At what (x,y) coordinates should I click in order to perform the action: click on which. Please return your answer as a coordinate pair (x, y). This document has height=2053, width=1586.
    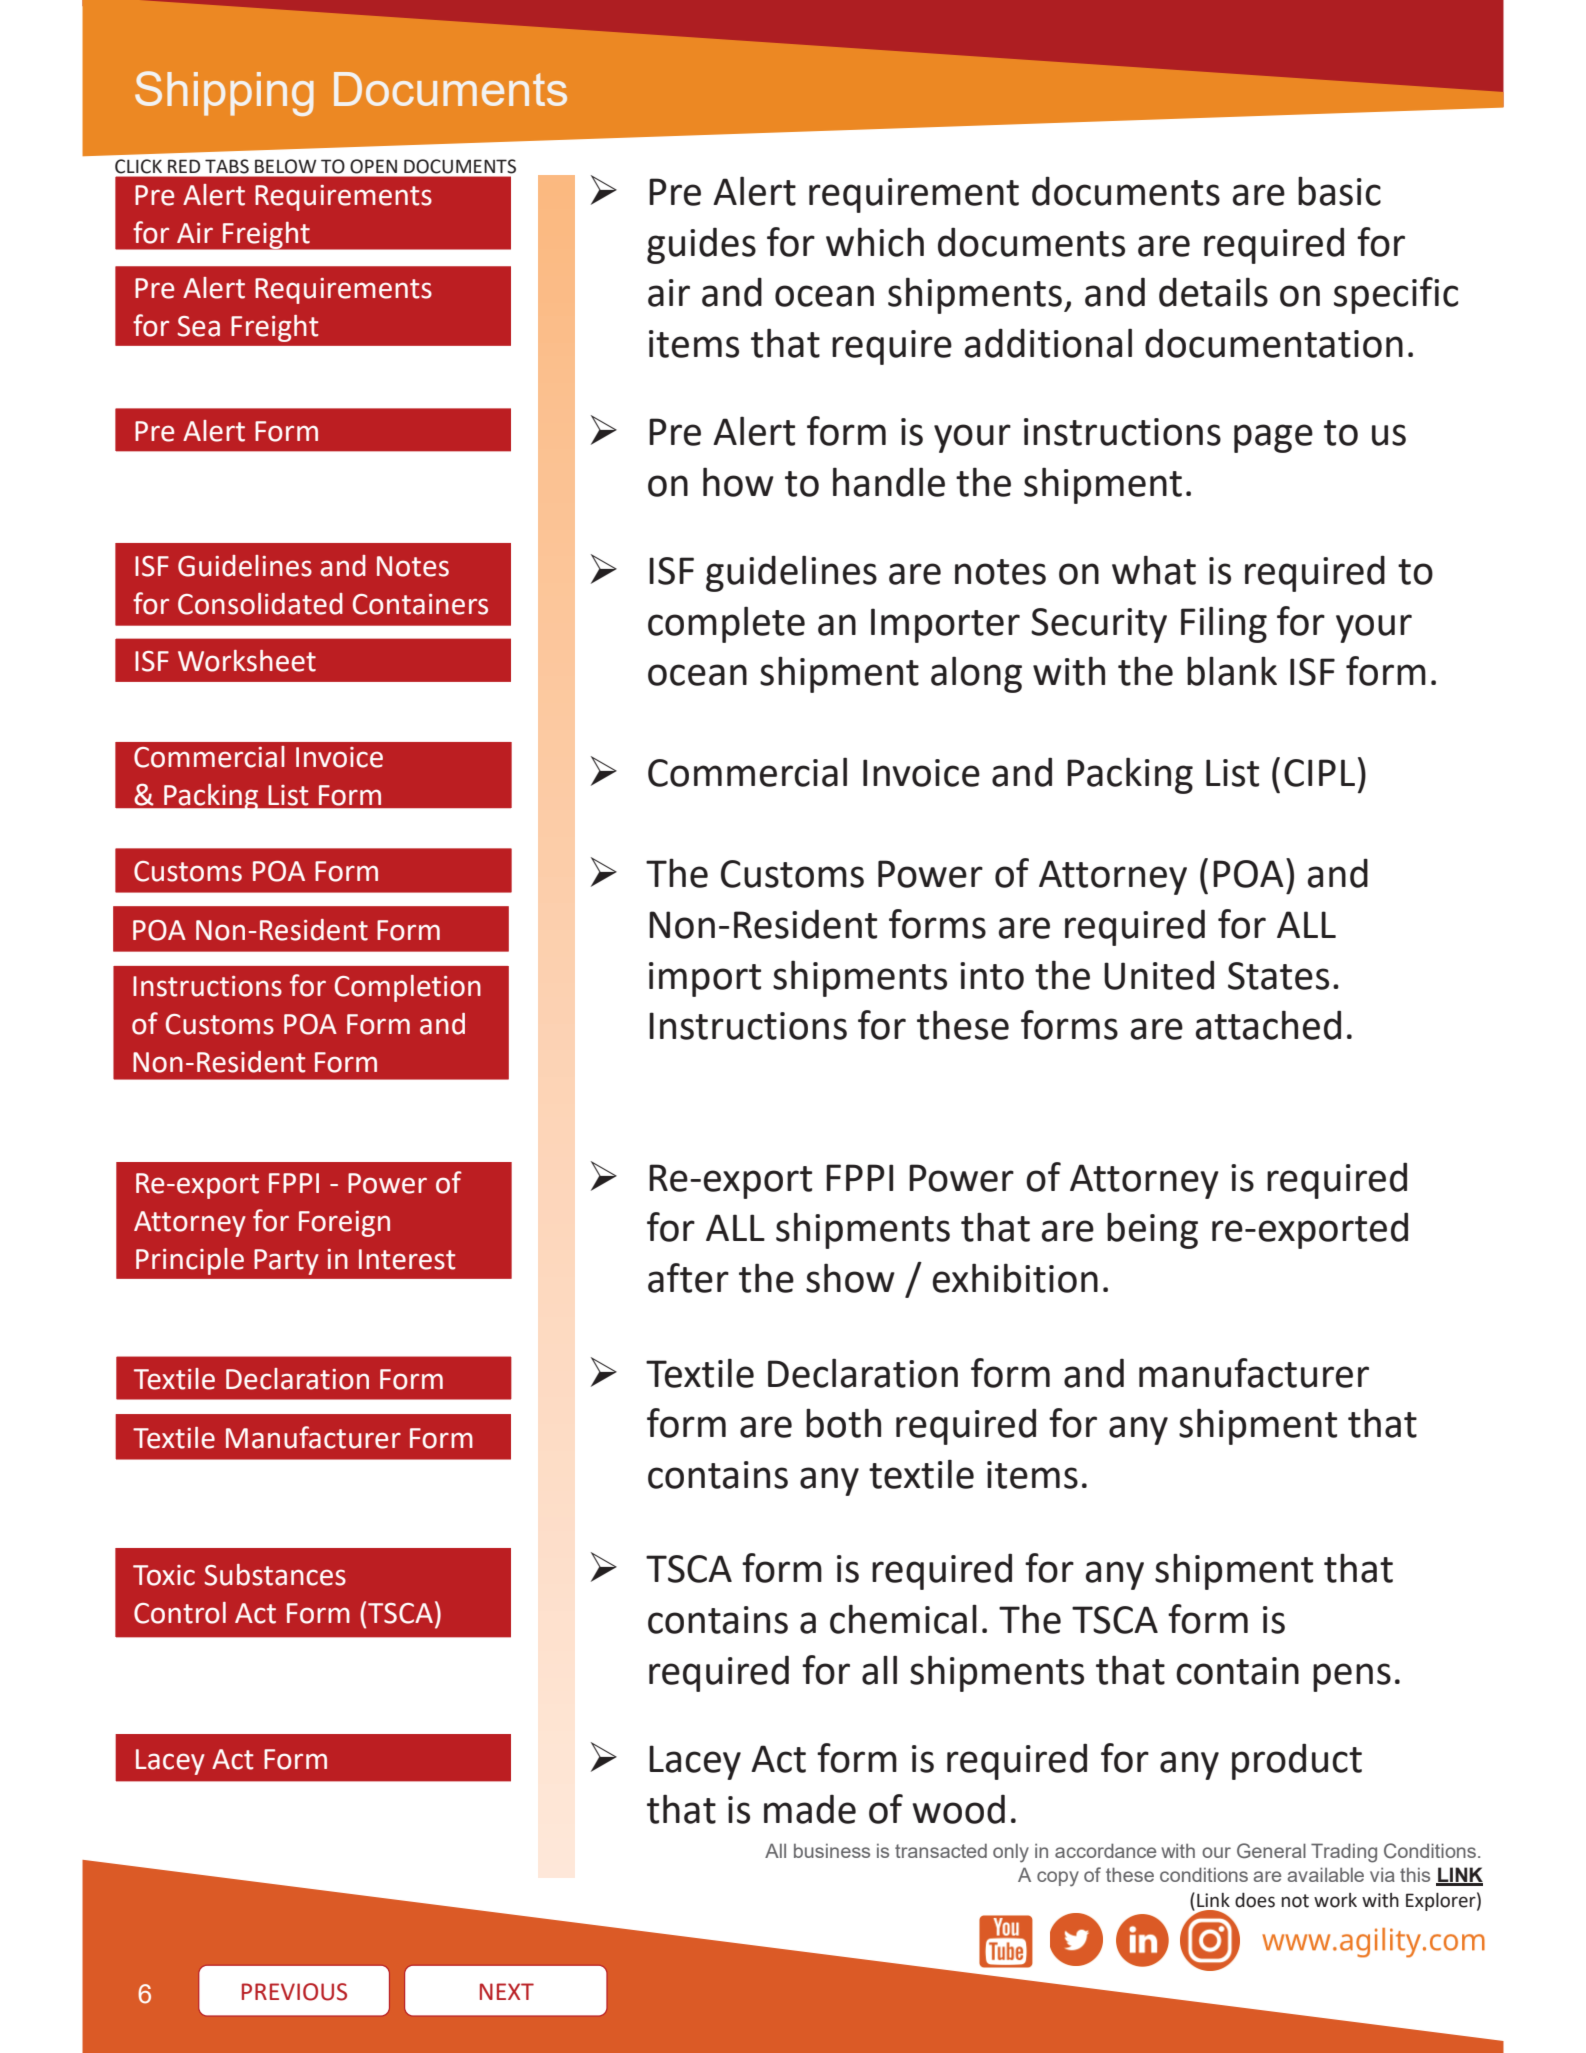
    Looking at the image, I should click on (875, 242).
